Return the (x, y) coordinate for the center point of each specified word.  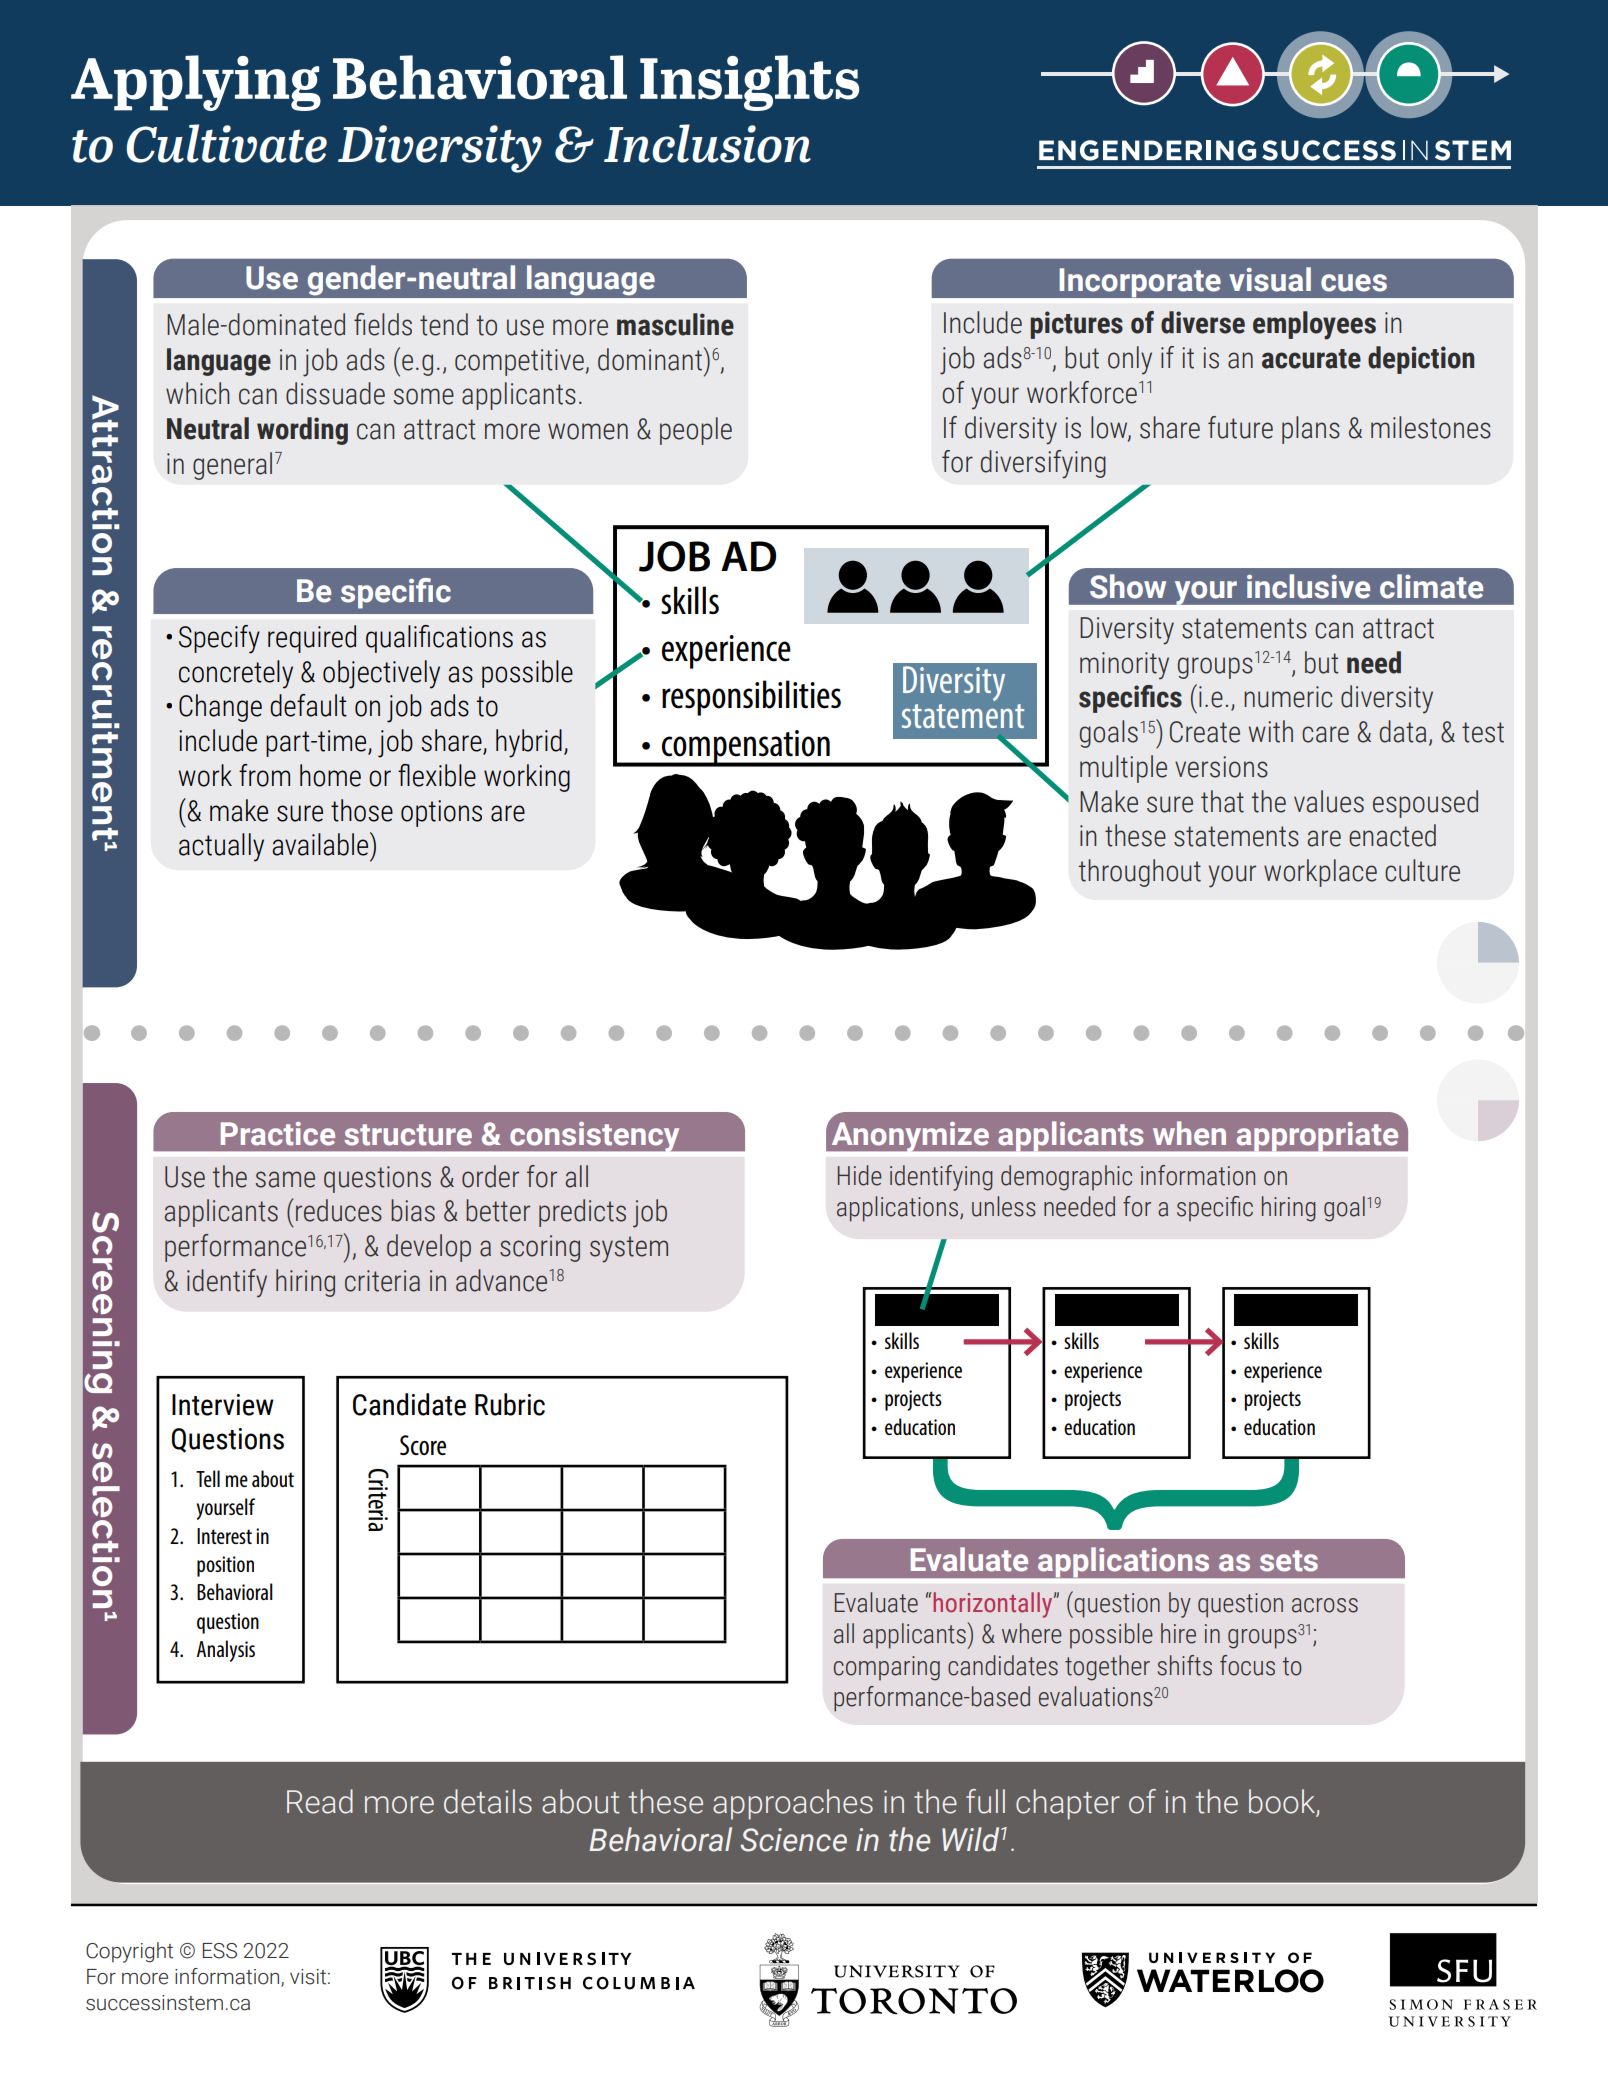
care (1325, 734)
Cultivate (226, 143)
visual (1270, 279)
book (1282, 1801)
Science (793, 1840)
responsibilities (751, 698)
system (629, 1249)
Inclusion (707, 143)
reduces (339, 1210)
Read (320, 1801)
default (308, 705)
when (1189, 1133)
